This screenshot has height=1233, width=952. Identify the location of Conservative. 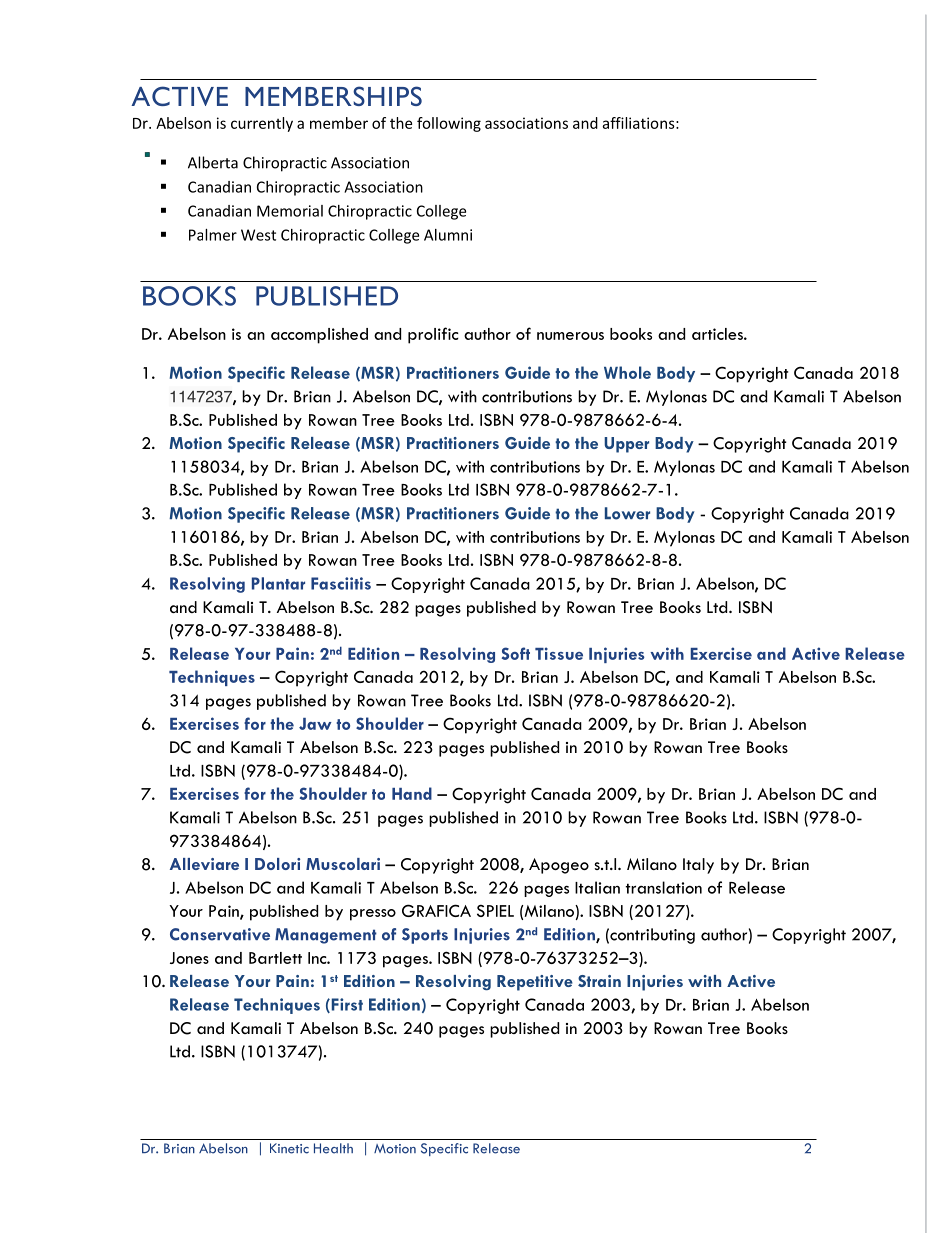
(220, 934).
